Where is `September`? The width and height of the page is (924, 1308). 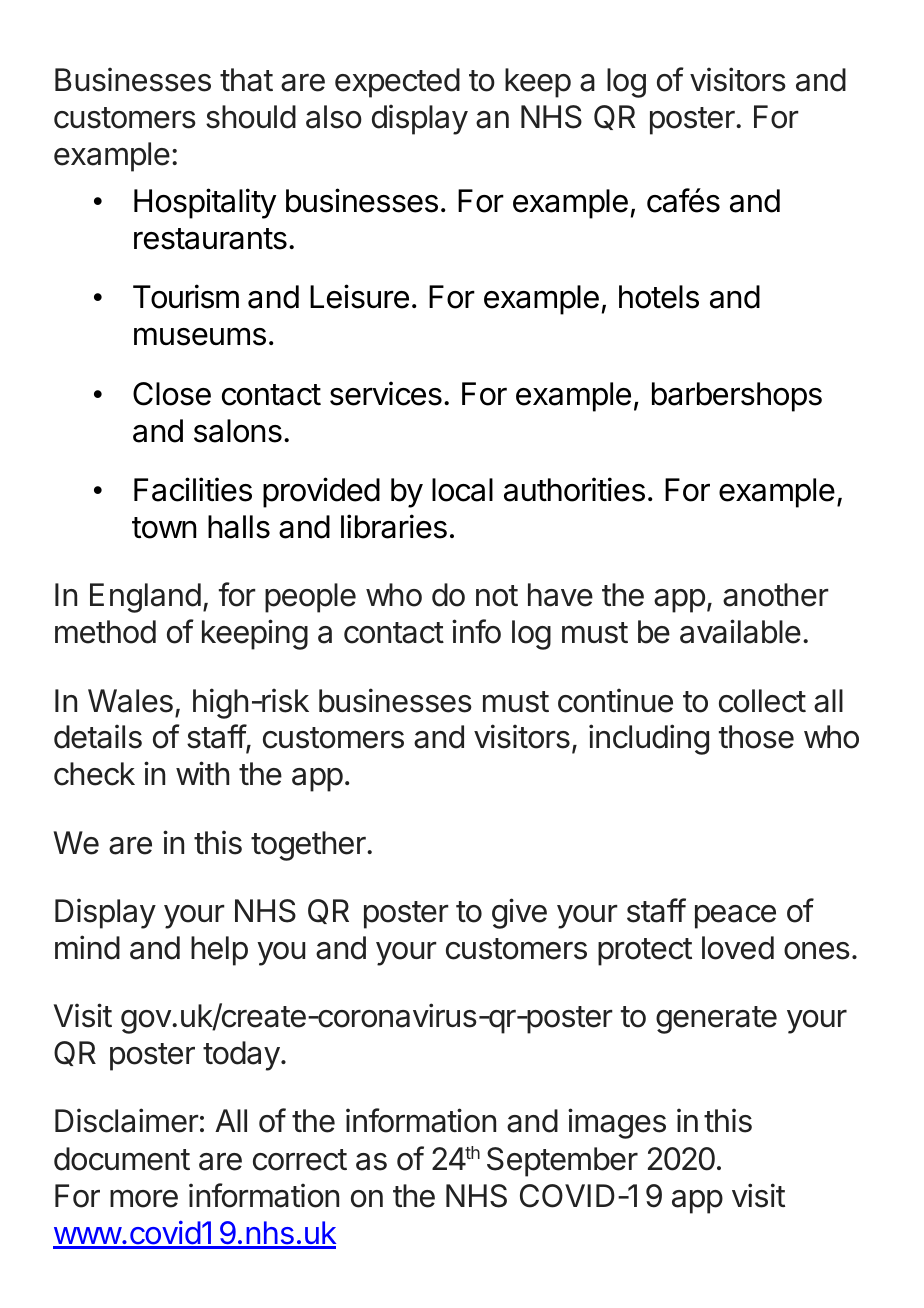
September is located at coordinates (562, 1162).
